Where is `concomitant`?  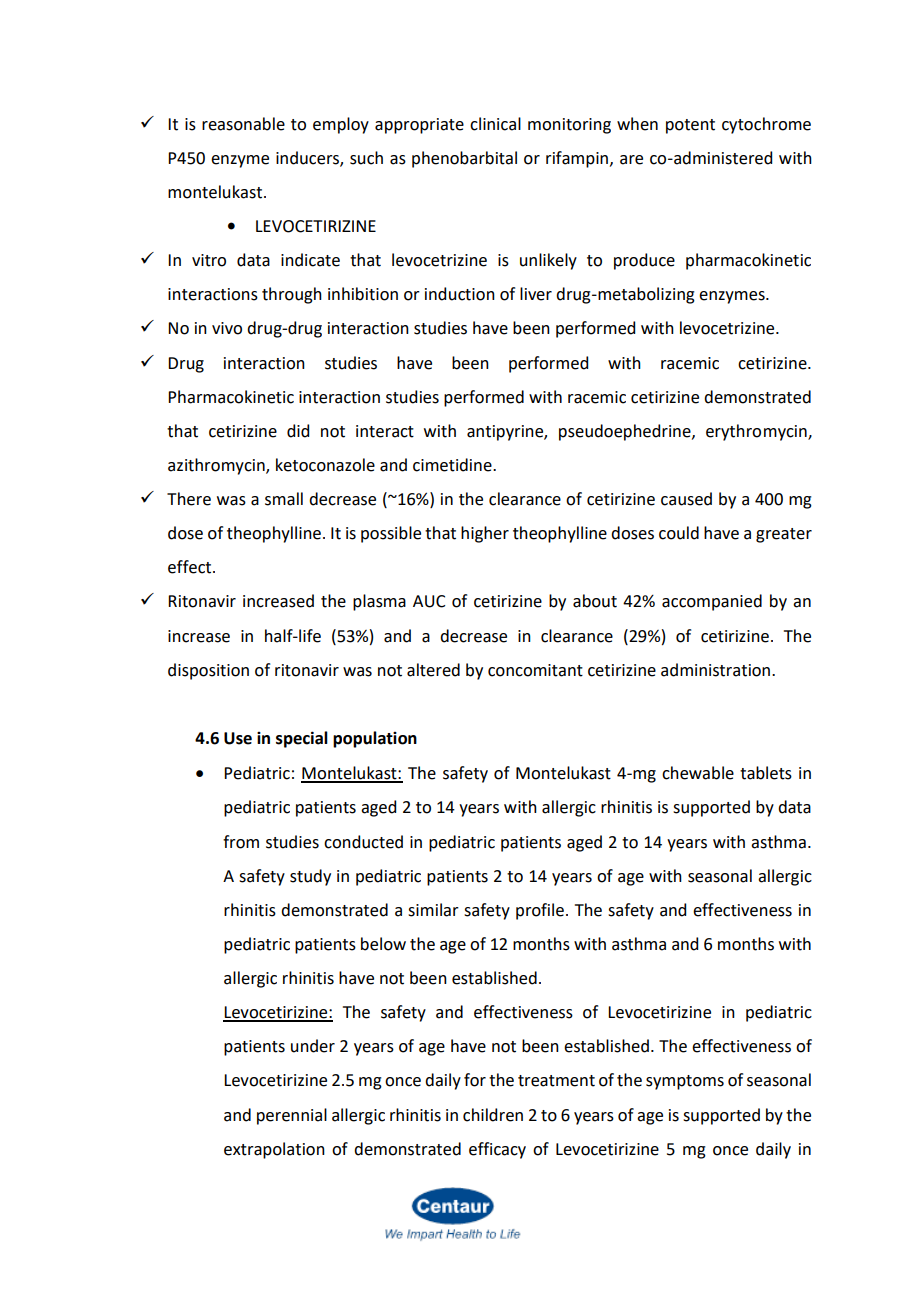
concomitant is located at coordinates (535, 670).
